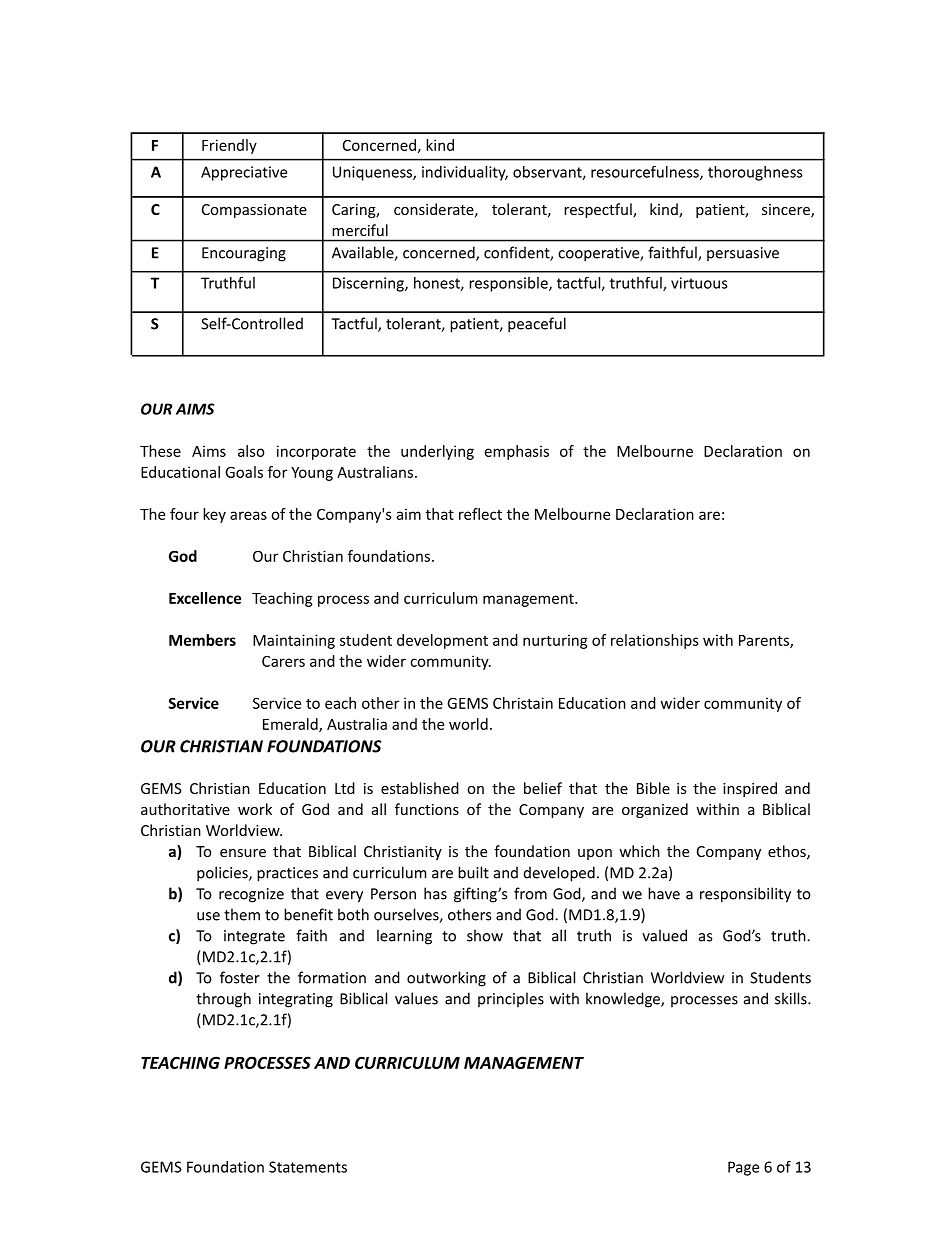  I want to click on thoroughness, so click(755, 173).
